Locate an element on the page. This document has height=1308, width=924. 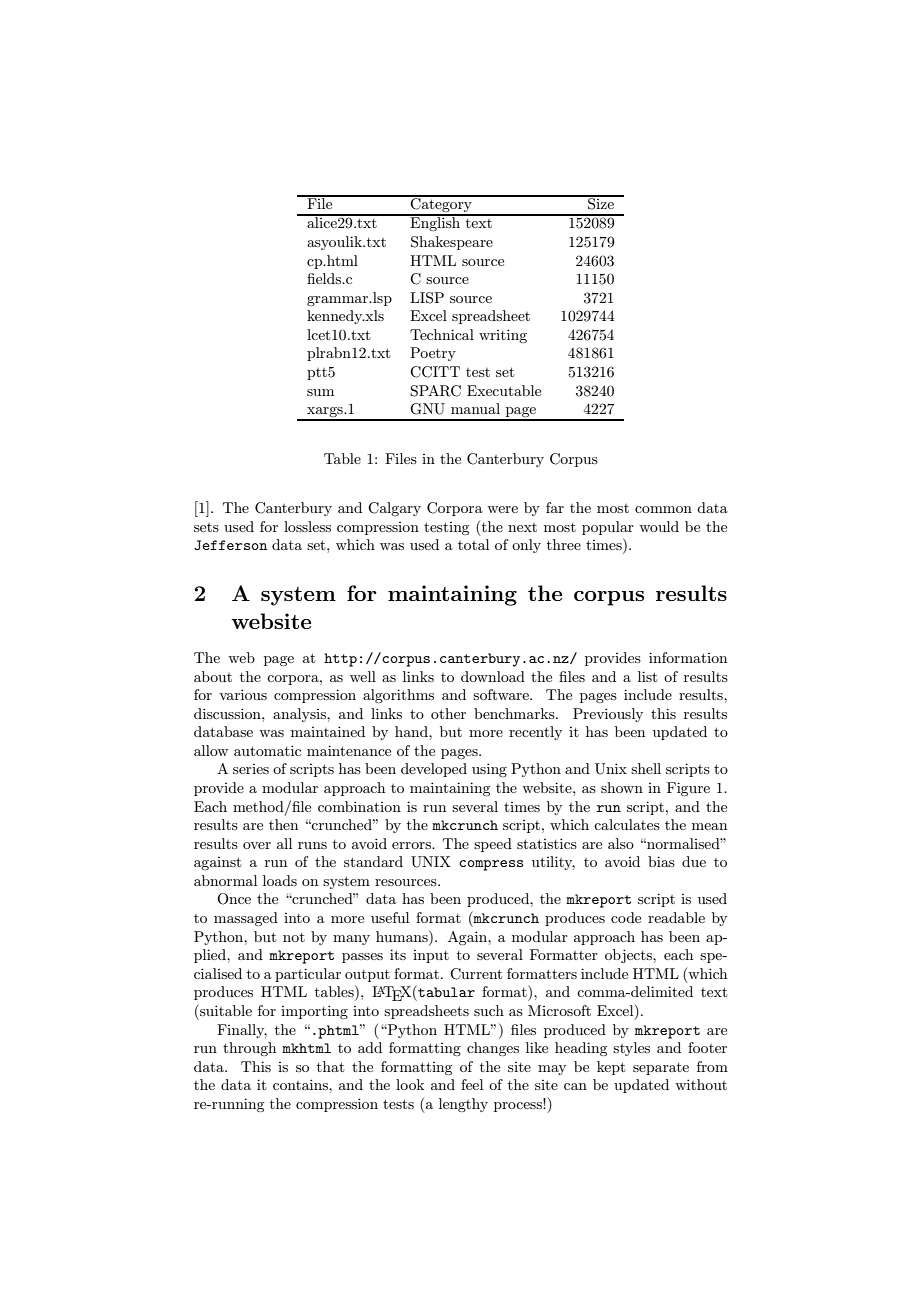
list is located at coordinates (647, 676).
